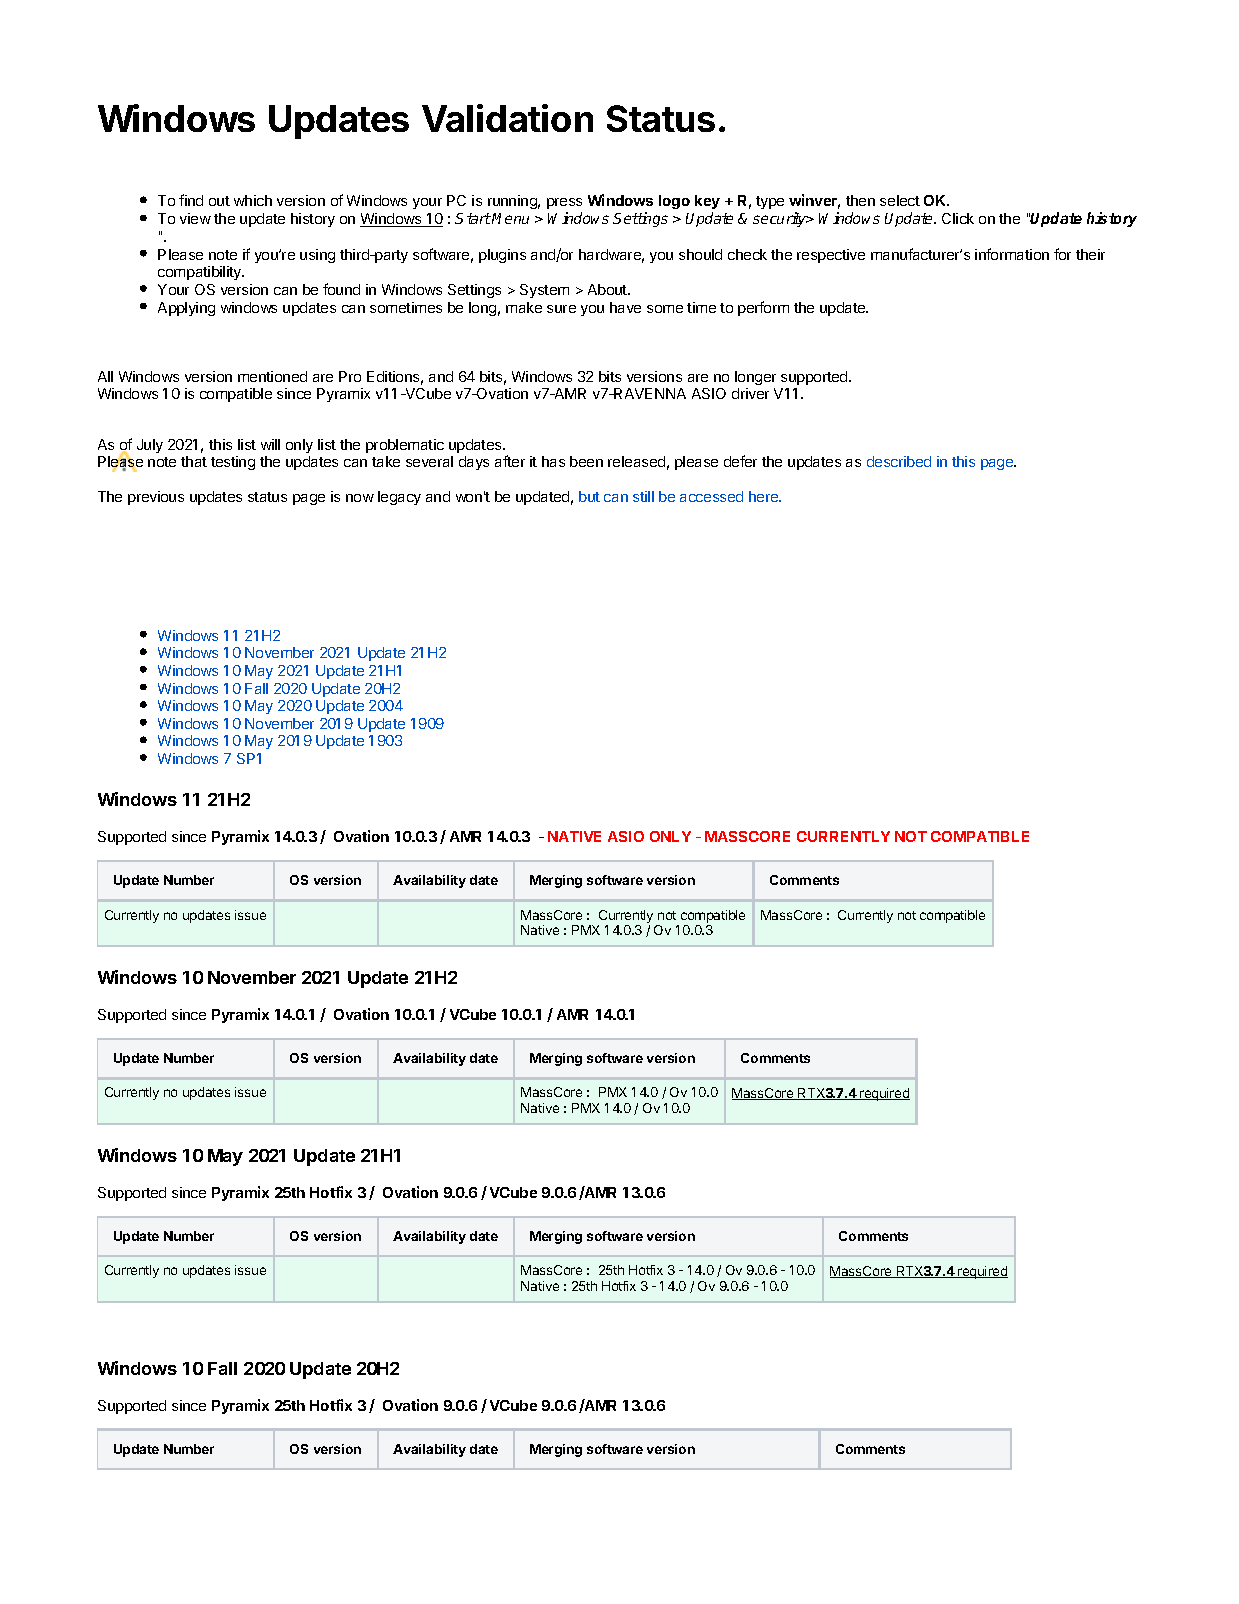  Describe the element at coordinates (270, 444) in the page. I see `will` at that location.
